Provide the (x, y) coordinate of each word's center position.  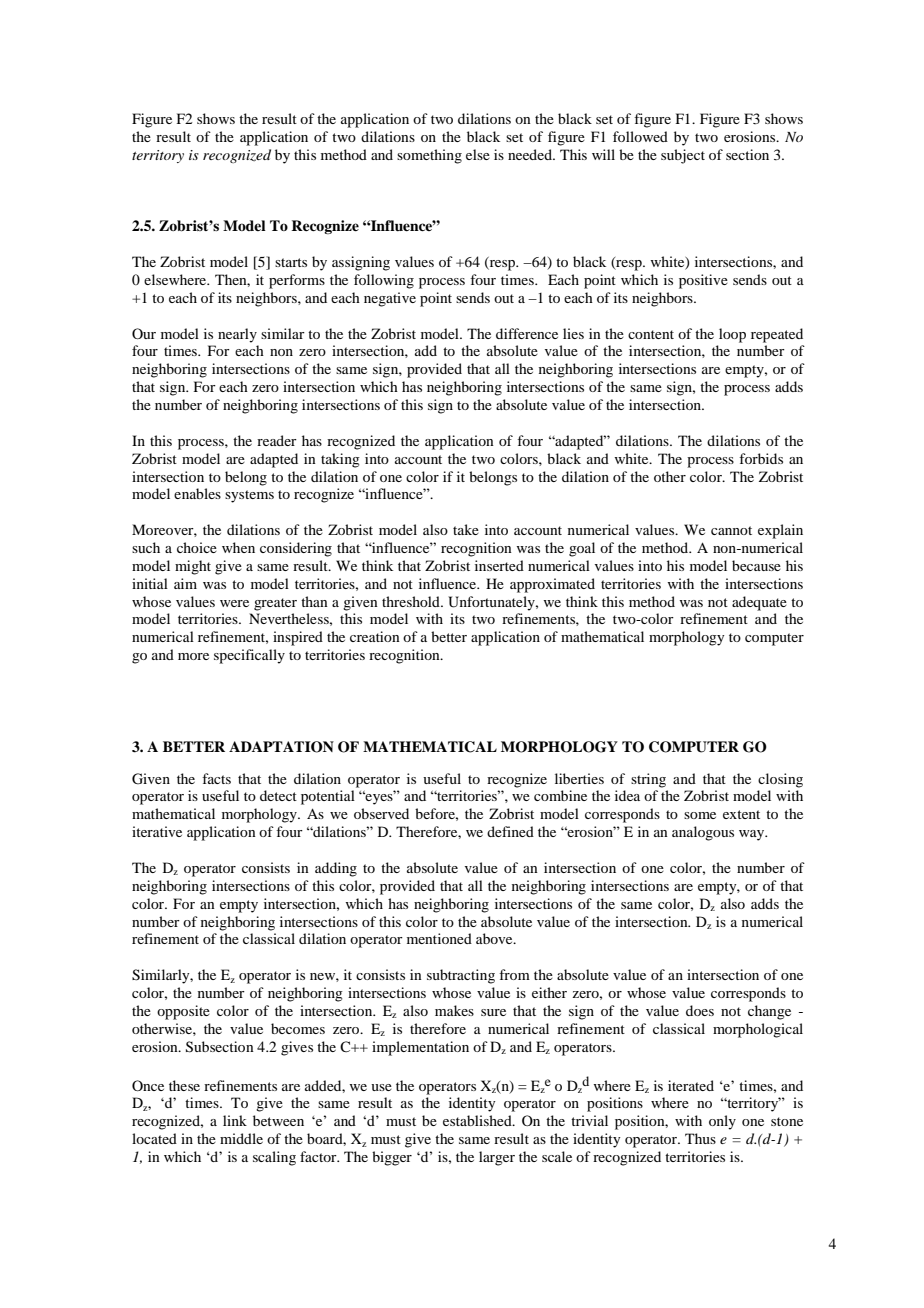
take (466, 529)
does (700, 1010)
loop (732, 335)
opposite (183, 1012)
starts (291, 262)
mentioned (439, 938)
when (238, 547)
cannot (731, 530)
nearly (237, 335)
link (235, 1120)
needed (531, 154)
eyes (379, 798)
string (648, 780)
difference (527, 333)
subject (683, 156)
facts (216, 778)
